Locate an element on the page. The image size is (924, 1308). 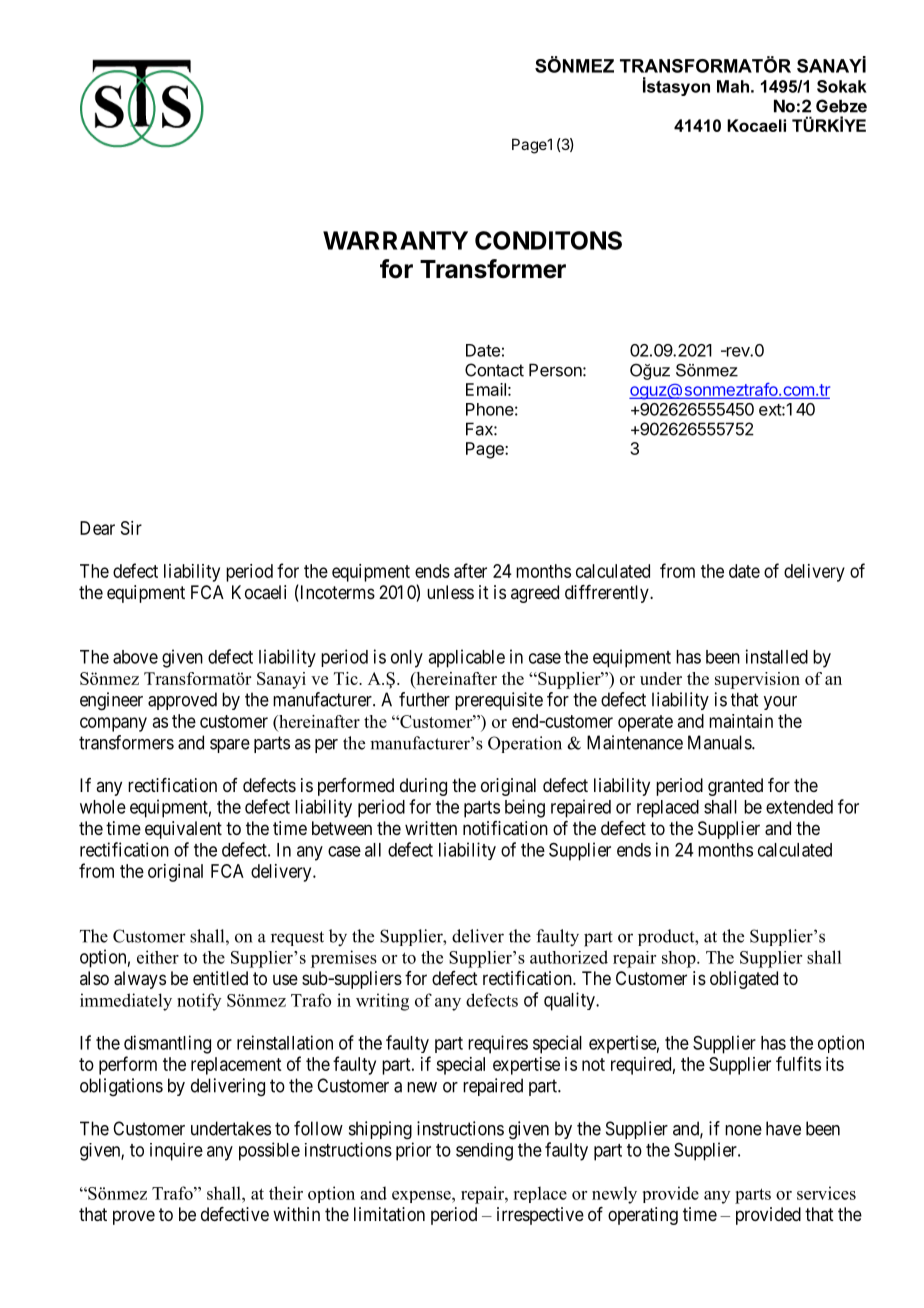
Sir is located at coordinates (131, 528).
